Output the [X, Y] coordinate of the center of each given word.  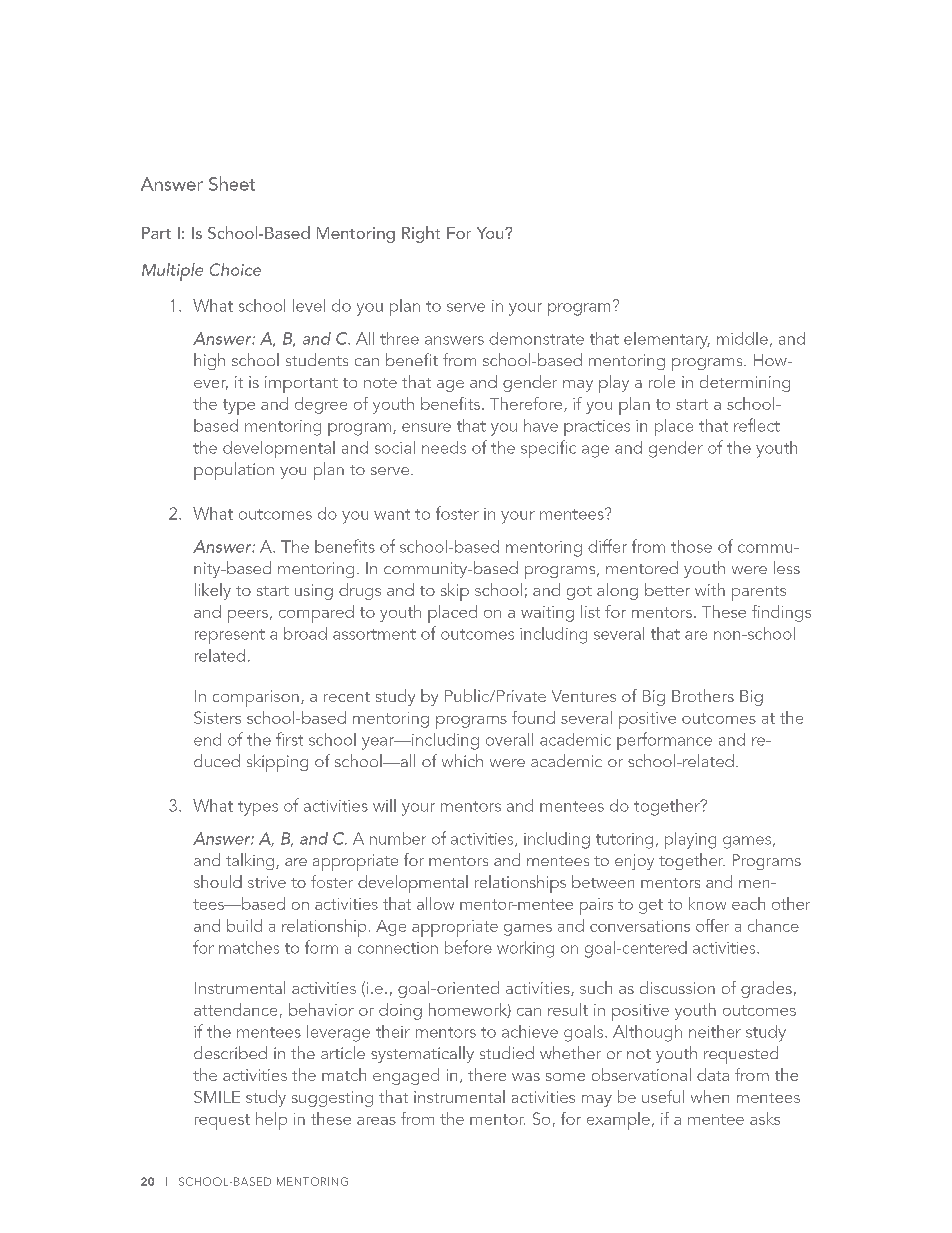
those [691, 546]
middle [742, 338]
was [526, 1077]
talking [251, 861]
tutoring [624, 841]
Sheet [232, 183]
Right [421, 234]
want [392, 514]
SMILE [217, 1097]
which [462, 760]
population [234, 471]
